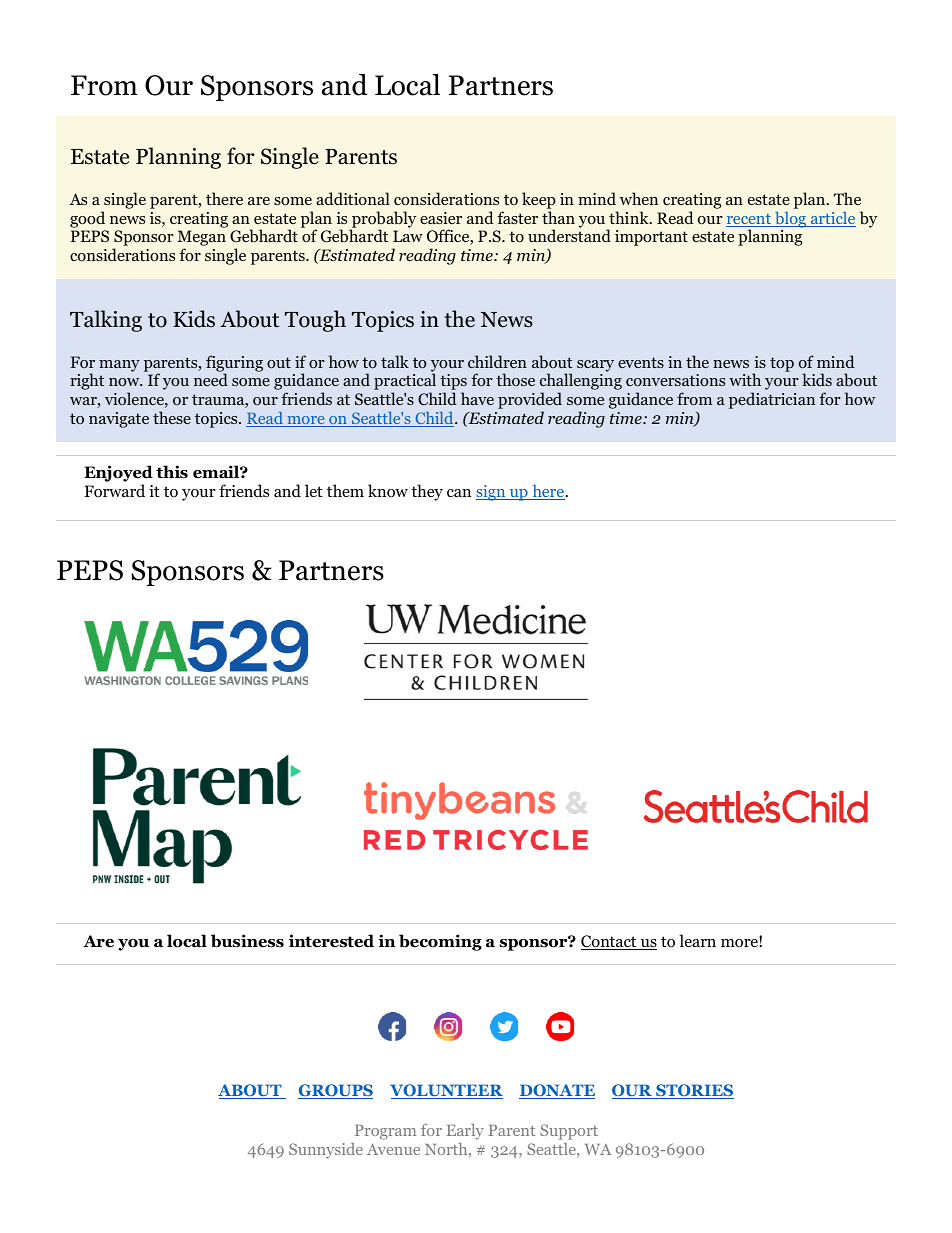  Describe the element at coordinates (441, 218) in the document. I see `easier` at that location.
